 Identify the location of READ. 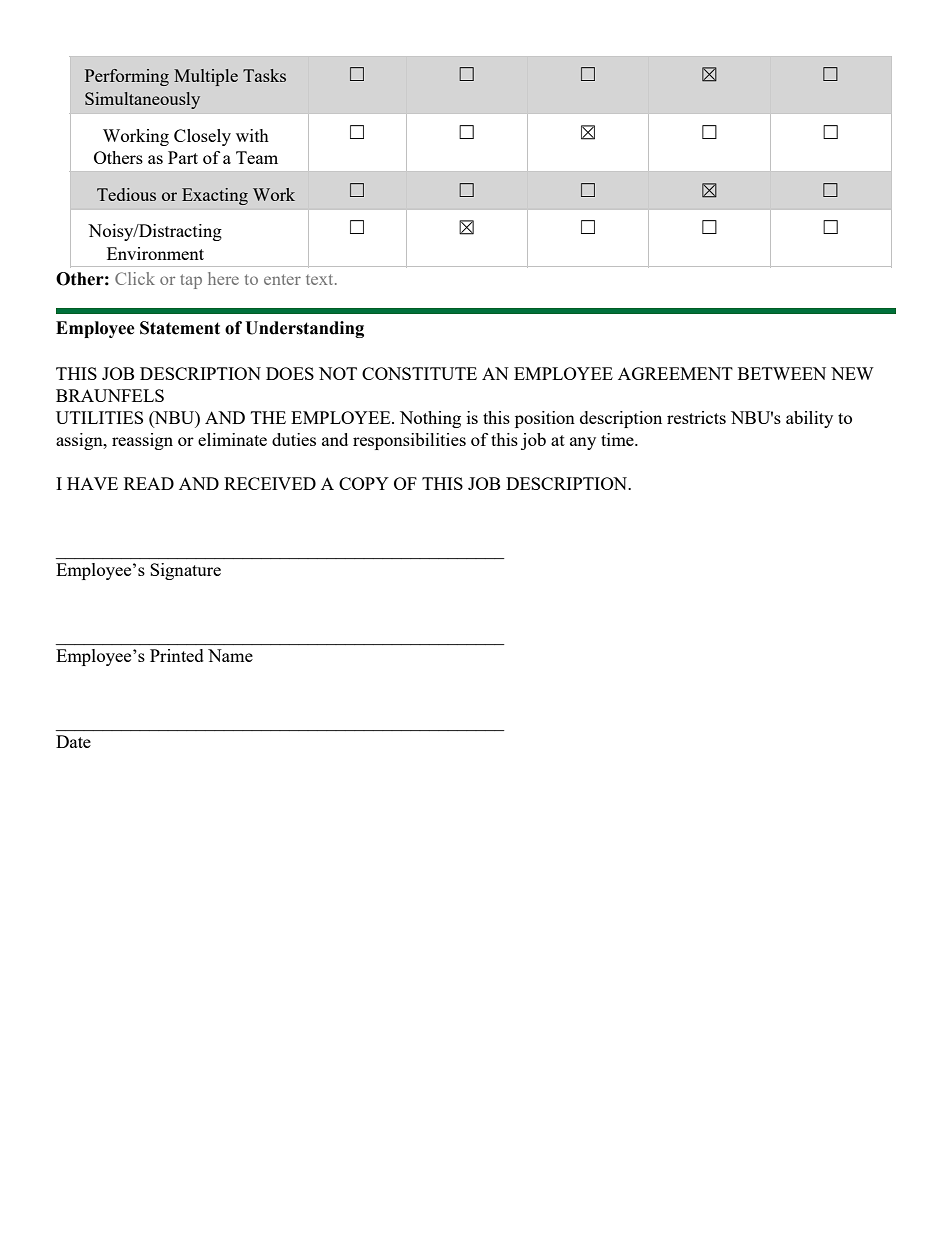
(149, 483).
